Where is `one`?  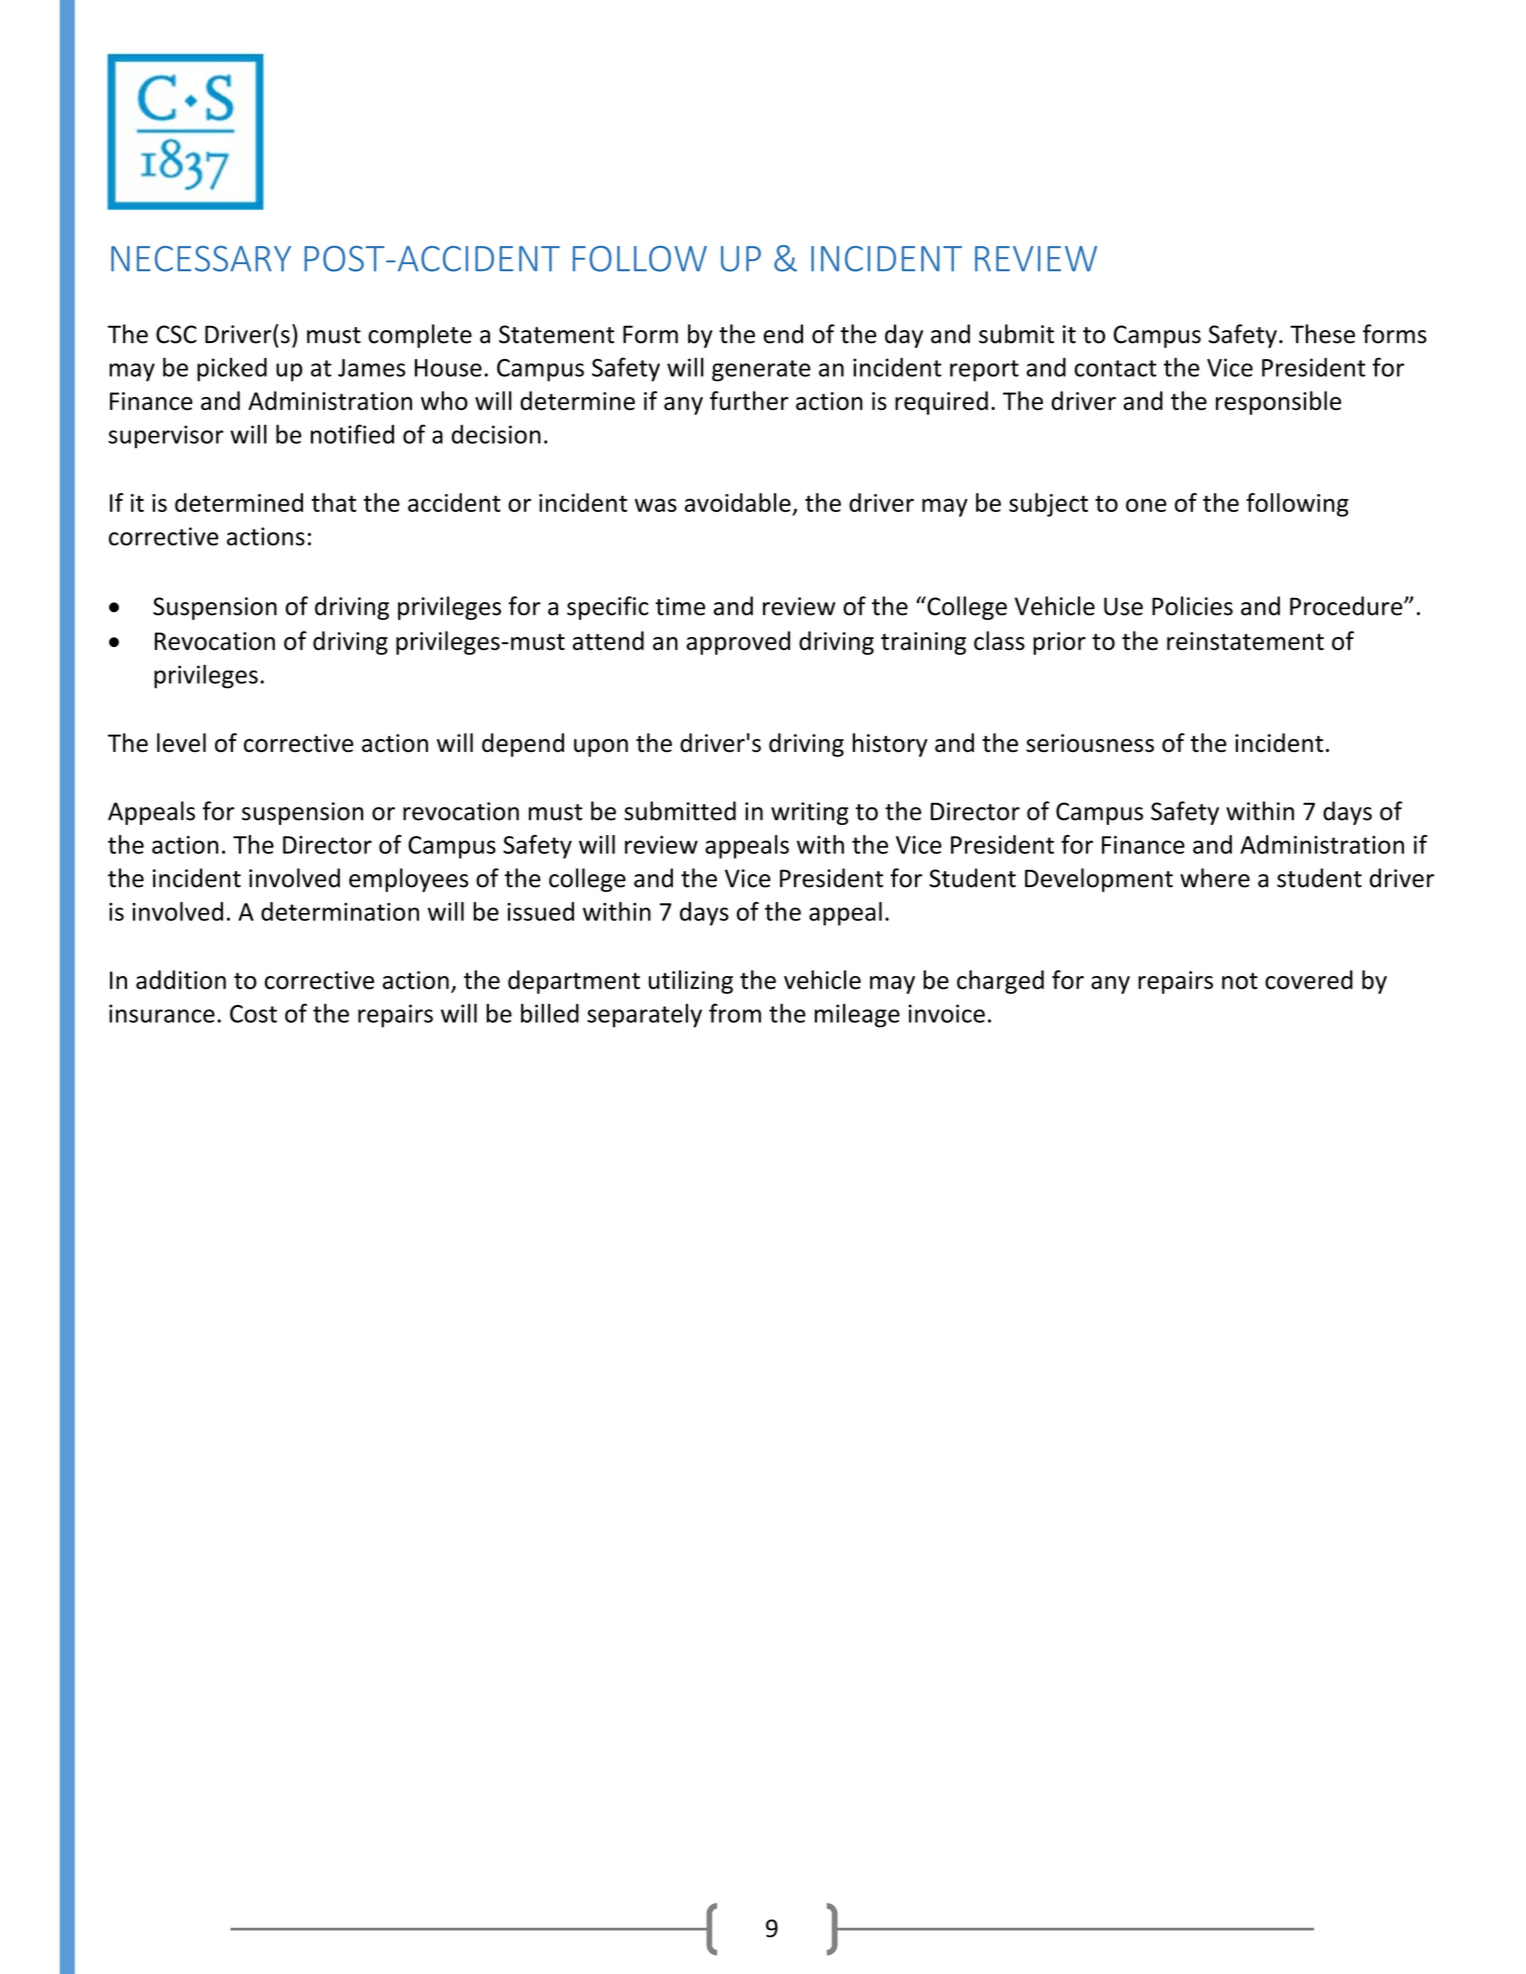
one is located at coordinates (1146, 505).
